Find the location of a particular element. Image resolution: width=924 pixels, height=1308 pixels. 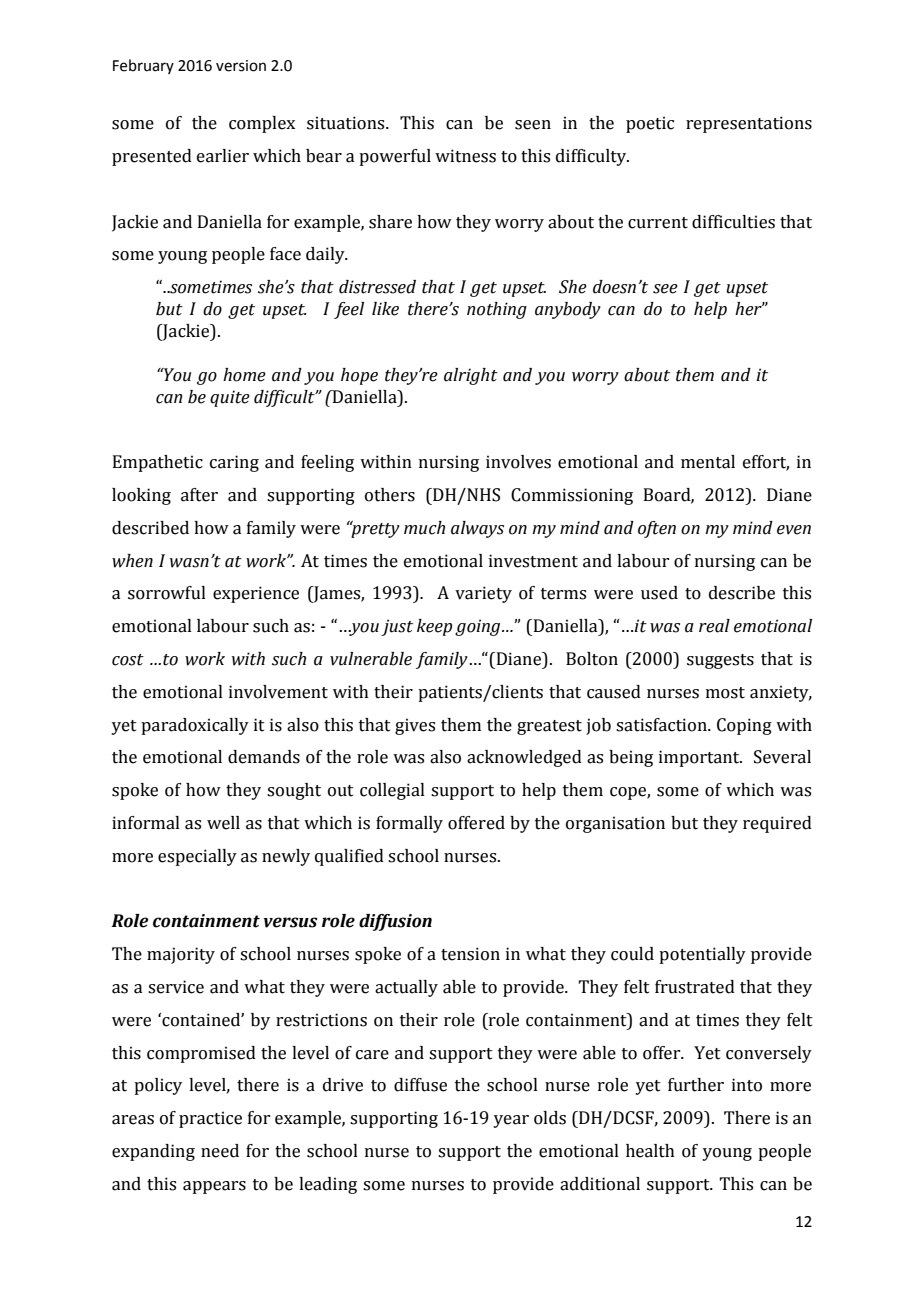

always is located at coordinates (477, 529).
